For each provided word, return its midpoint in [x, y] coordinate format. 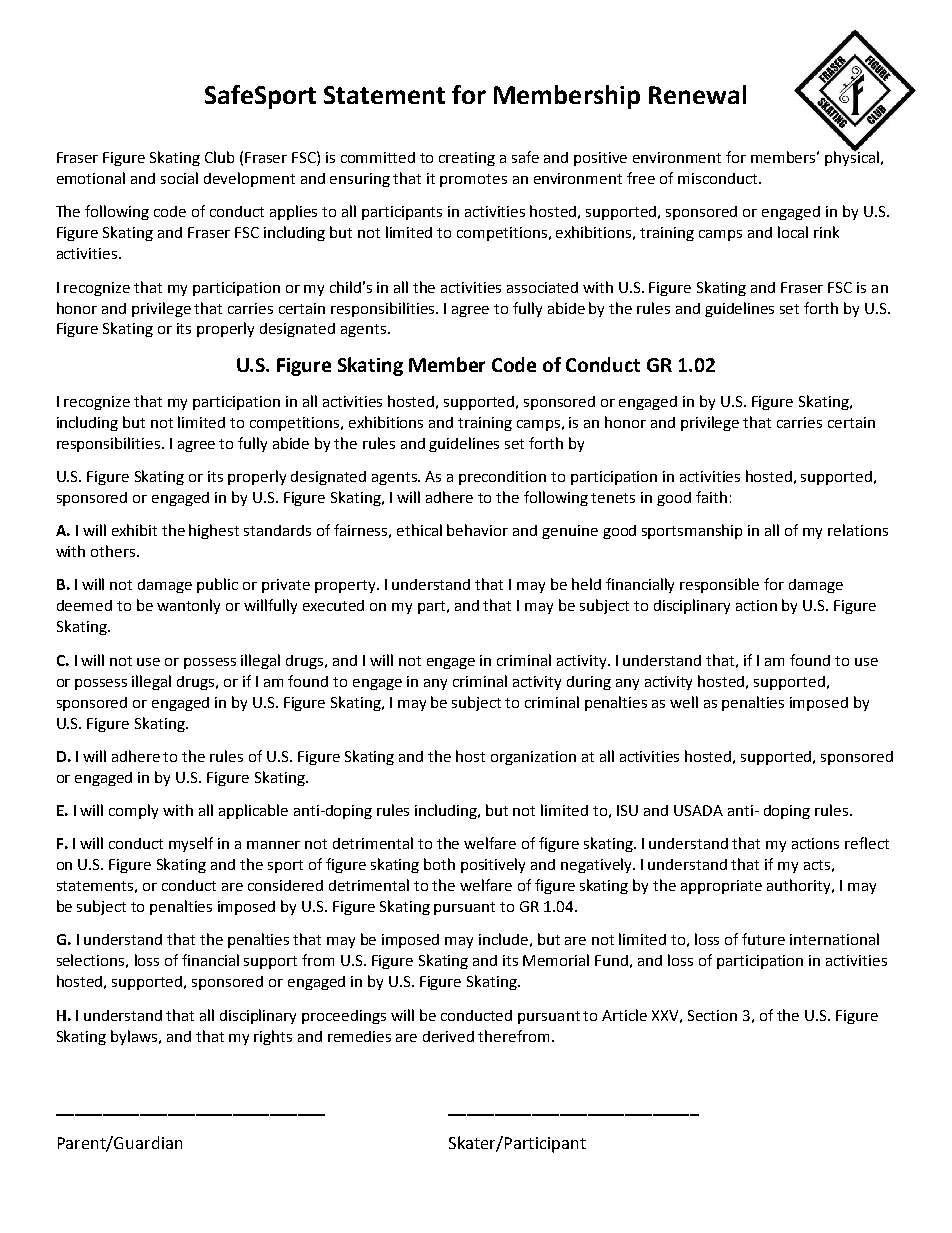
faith [711, 497]
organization [533, 758]
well [684, 702]
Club [219, 157]
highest [214, 531]
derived [448, 1036]
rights [273, 1037]
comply [133, 811]
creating [467, 159]
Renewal [697, 94]
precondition [502, 478]
